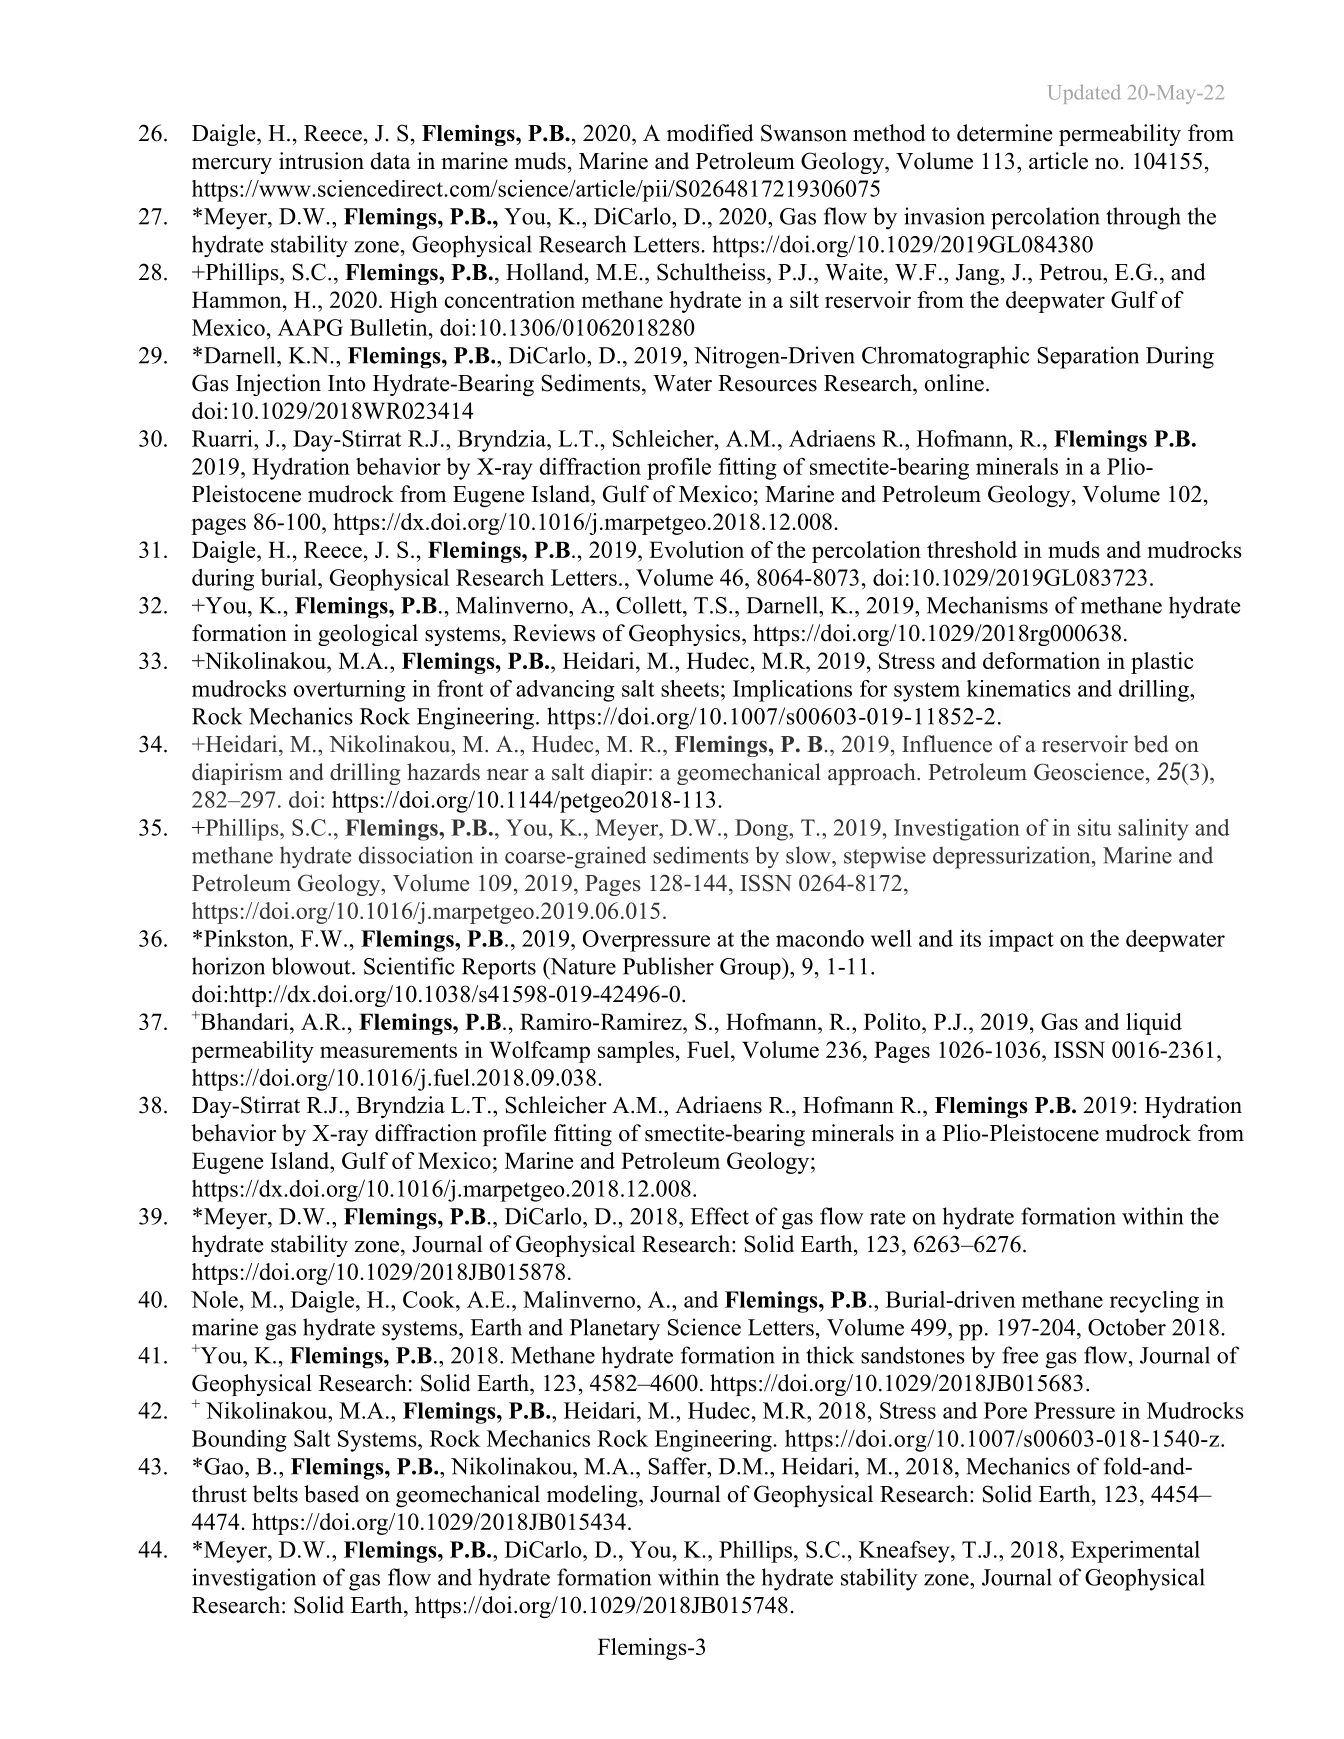 The image size is (1344, 1739). I want to click on geological, so click(368, 635).
